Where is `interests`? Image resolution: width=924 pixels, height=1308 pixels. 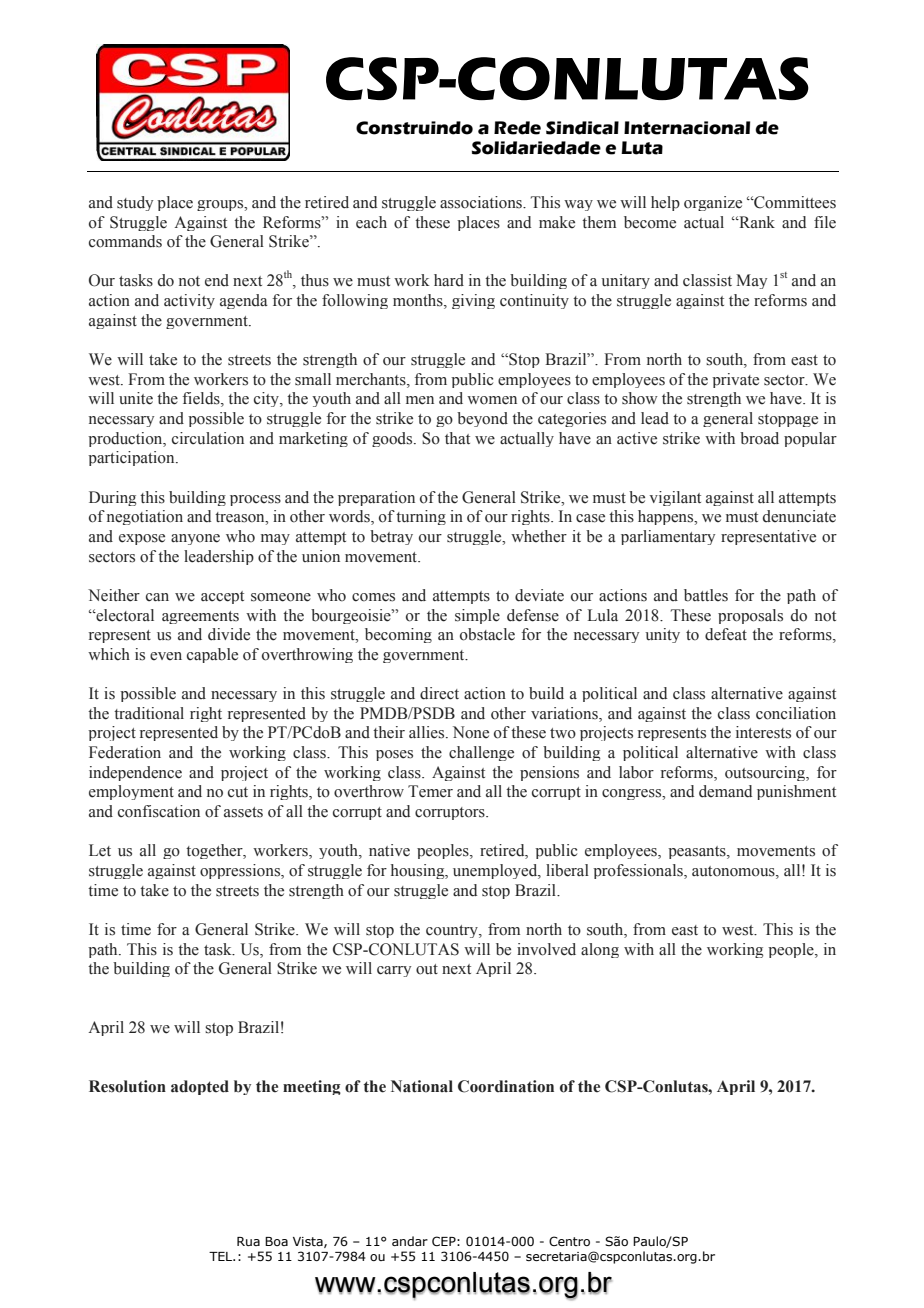 interests is located at coordinates (763, 732).
